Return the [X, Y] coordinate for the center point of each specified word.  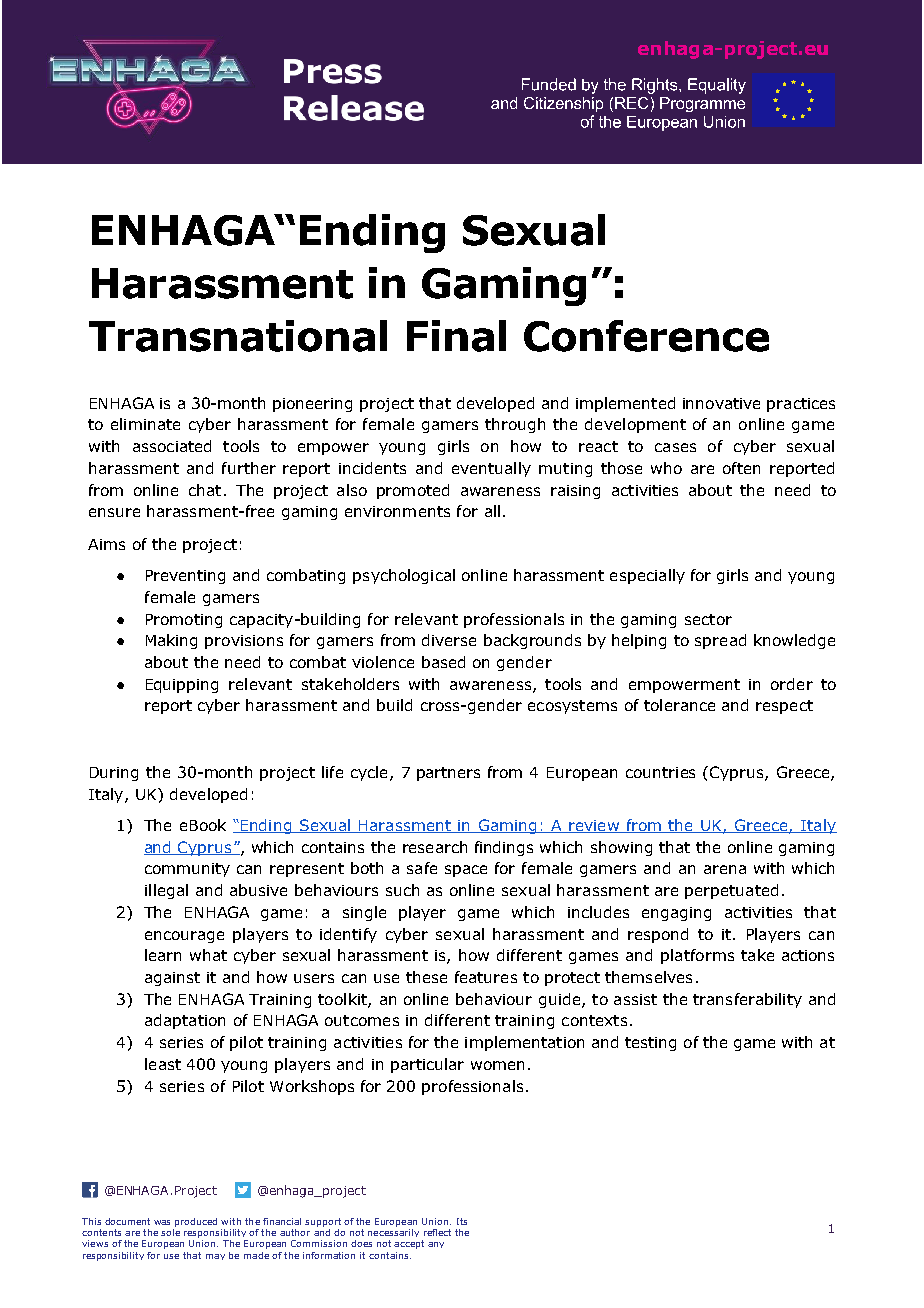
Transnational [238, 336]
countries [660, 772]
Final [456, 336]
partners [448, 774]
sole [170, 1232]
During [114, 774]
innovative [721, 403]
